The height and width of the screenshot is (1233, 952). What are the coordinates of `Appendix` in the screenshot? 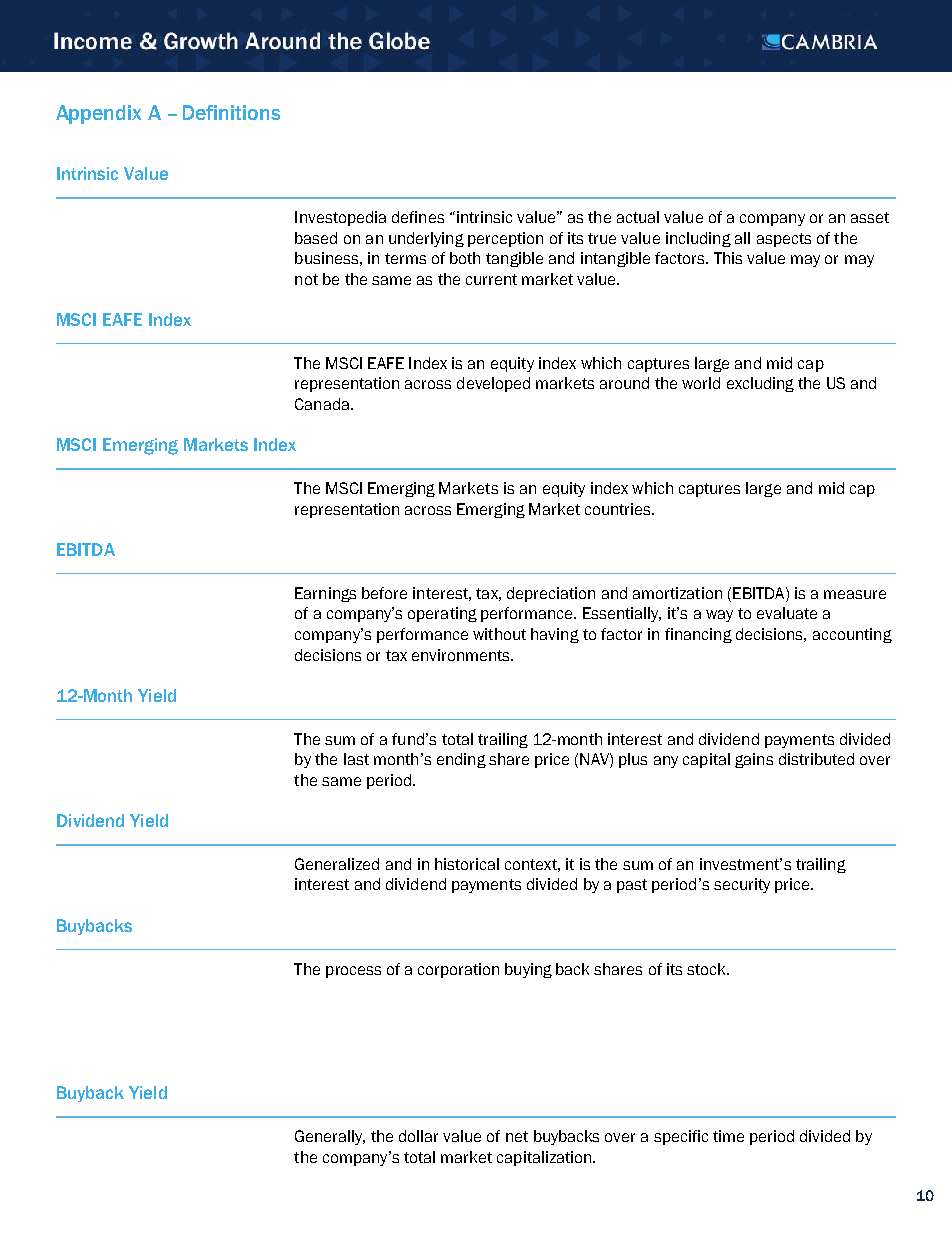 It's located at (98, 114).
